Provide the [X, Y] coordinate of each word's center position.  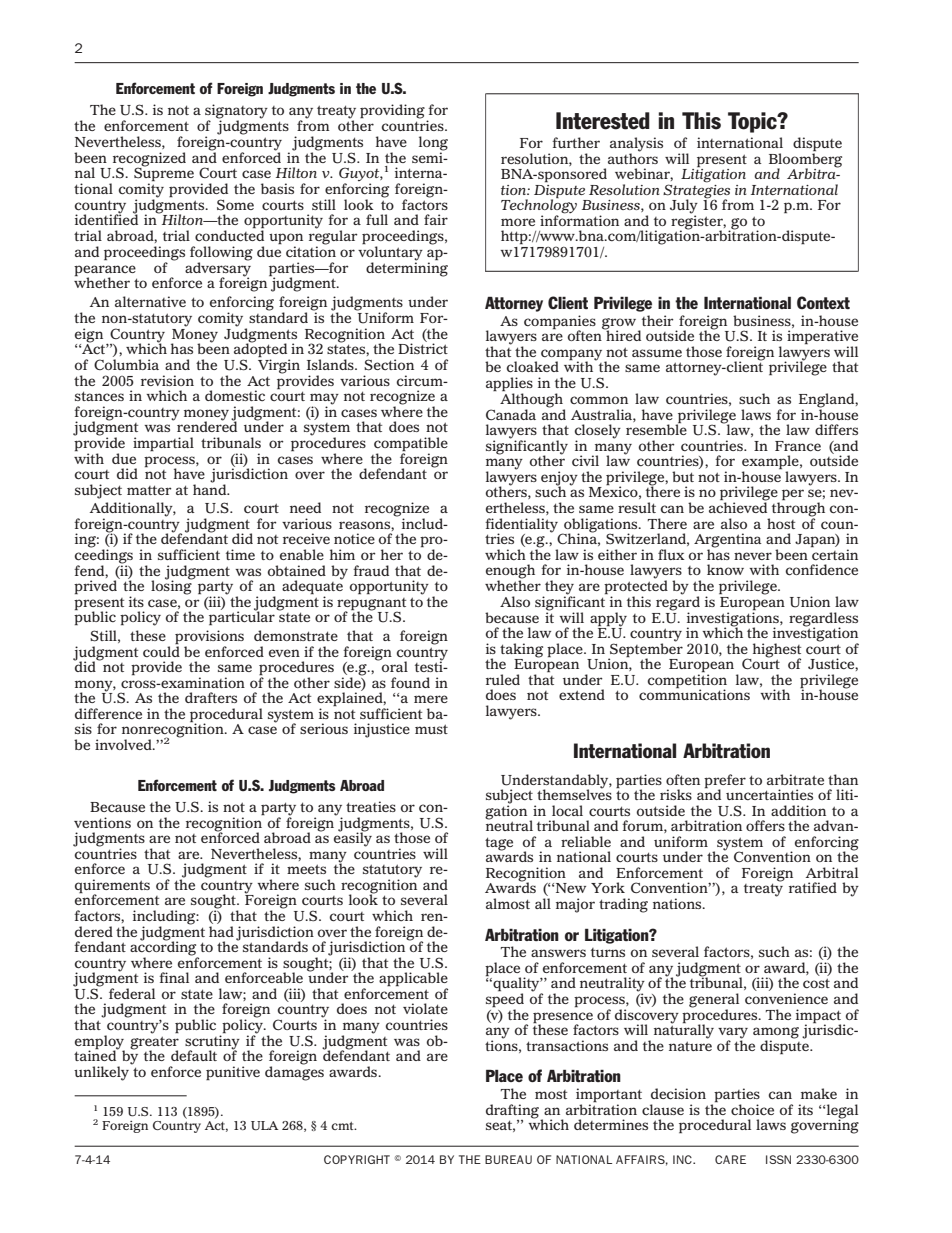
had [221, 931]
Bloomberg [805, 160]
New [571, 888]
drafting [514, 1112]
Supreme [164, 175]
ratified [813, 887]
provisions [209, 638]
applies [509, 384]
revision [167, 380]
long [433, 144]
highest [775, 651]
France [798, 446]
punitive [233, 1073]
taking [521, 651]
